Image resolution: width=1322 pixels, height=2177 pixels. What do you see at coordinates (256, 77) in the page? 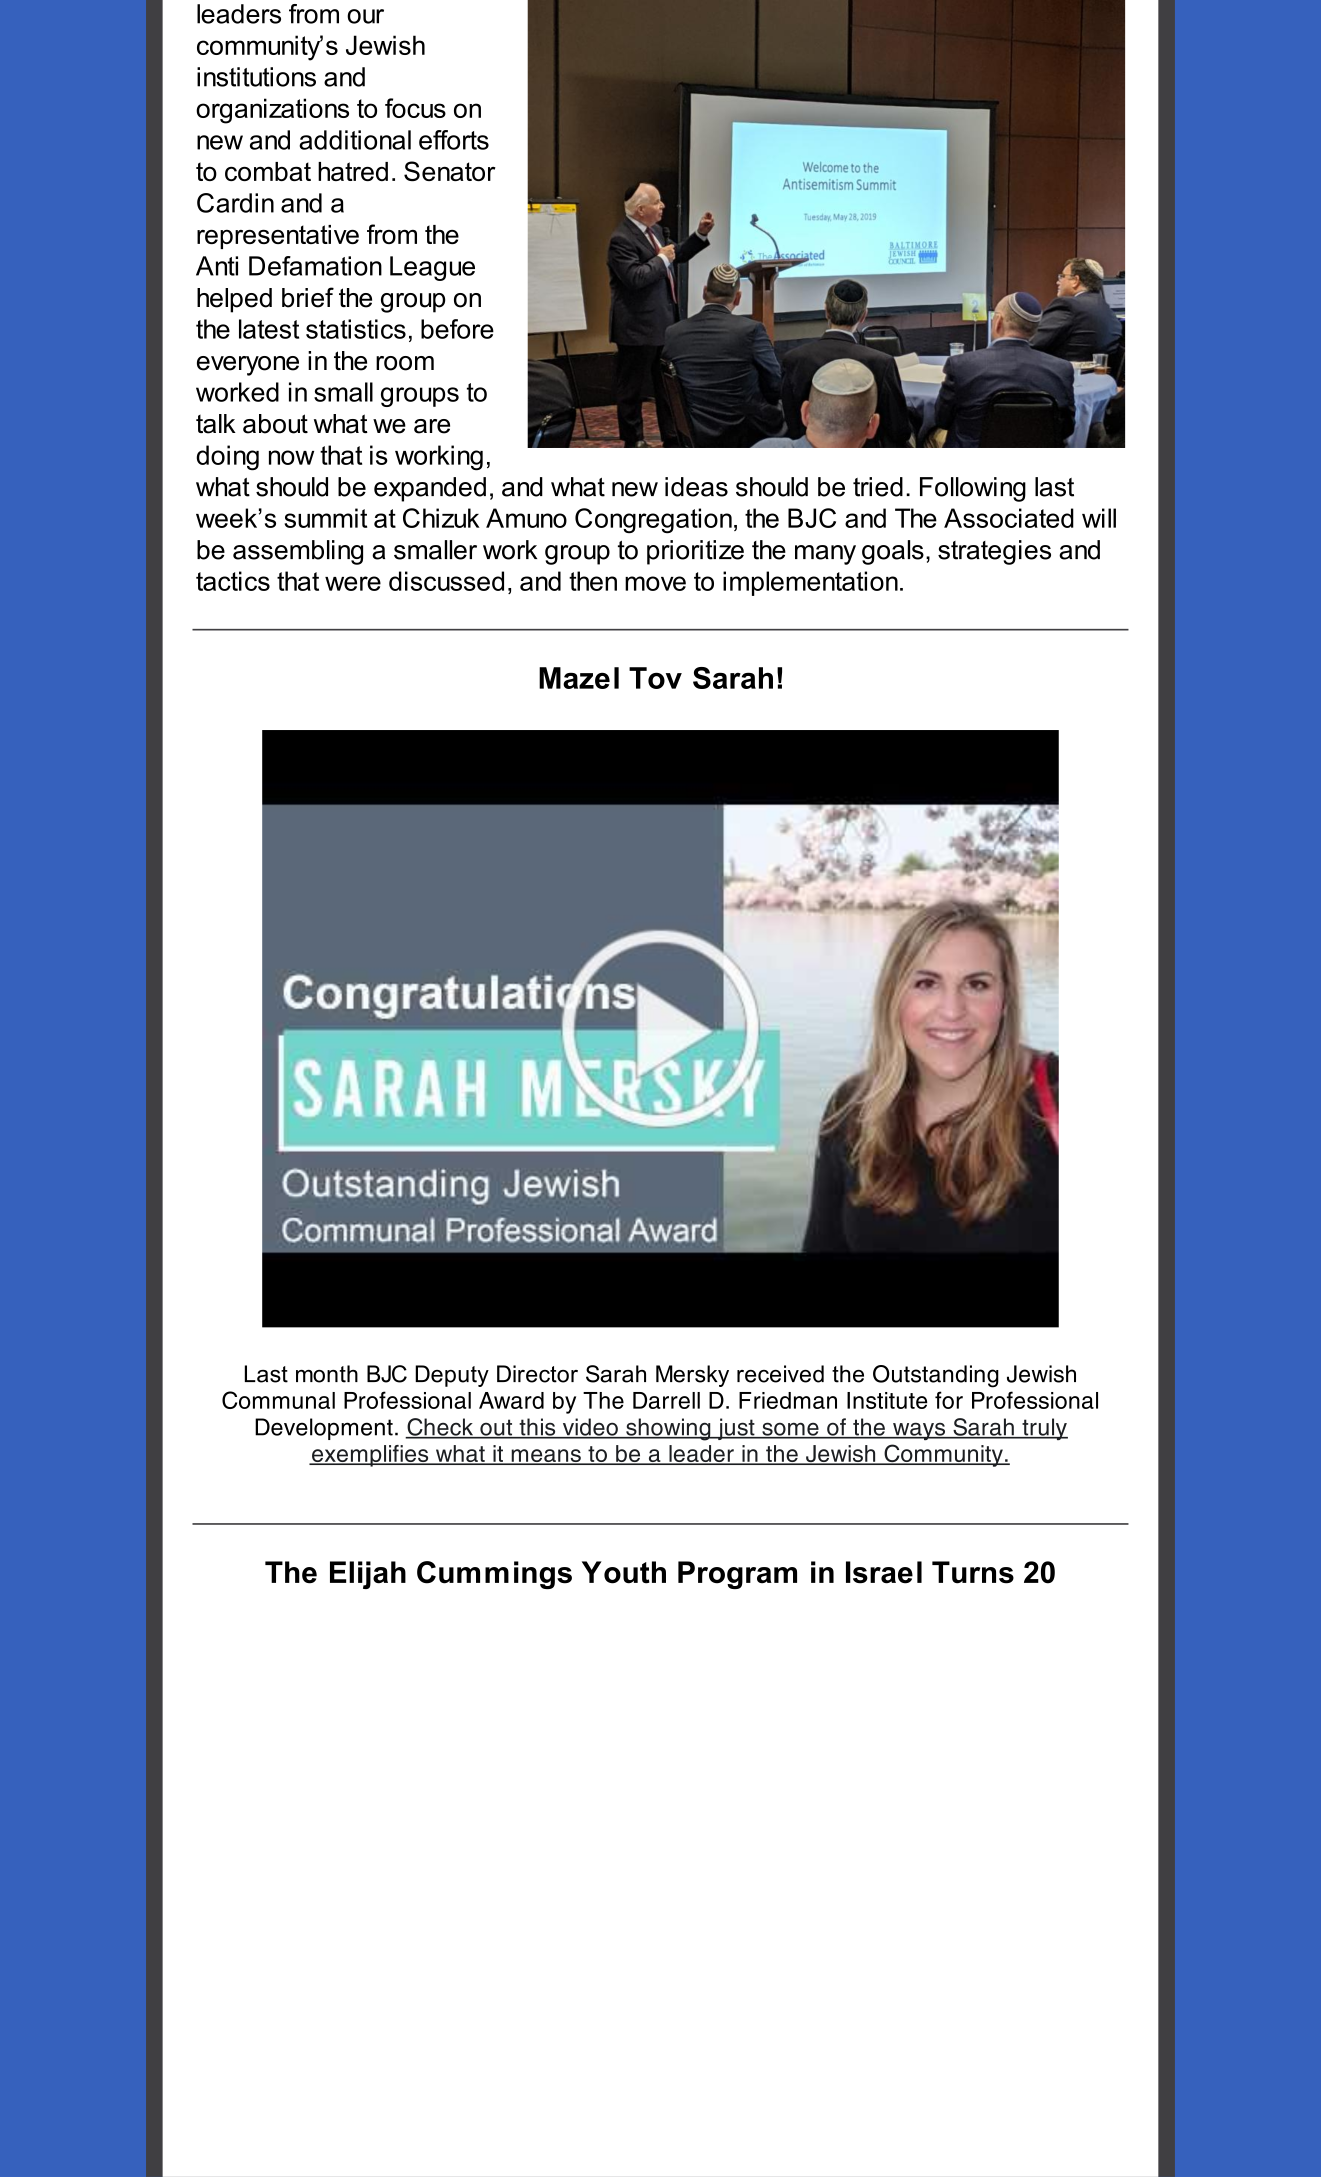
I see `institutions` at bounding box center [256, 77].
